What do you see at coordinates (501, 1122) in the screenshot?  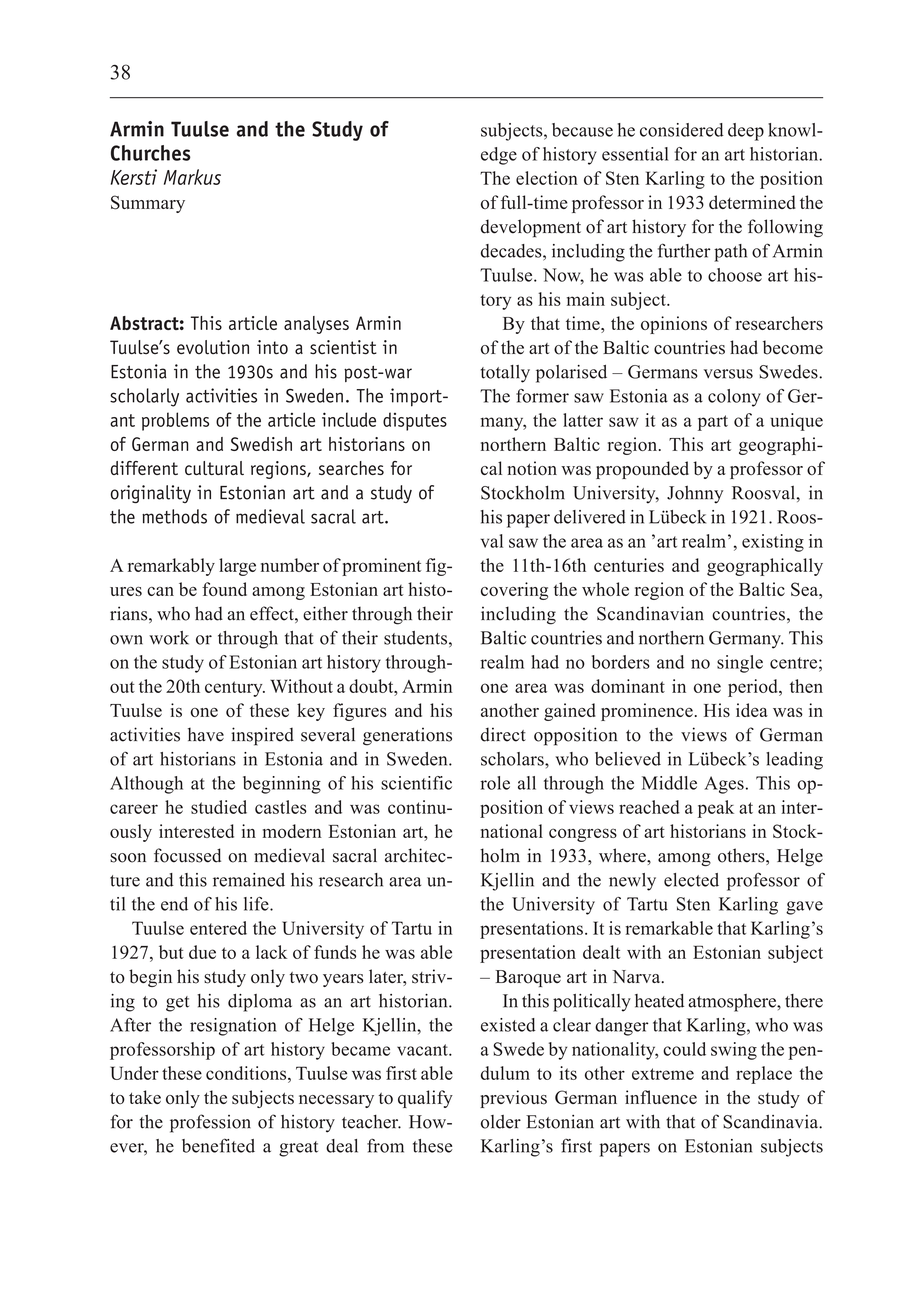 I see `older` at bounding box center [501, 1122].
